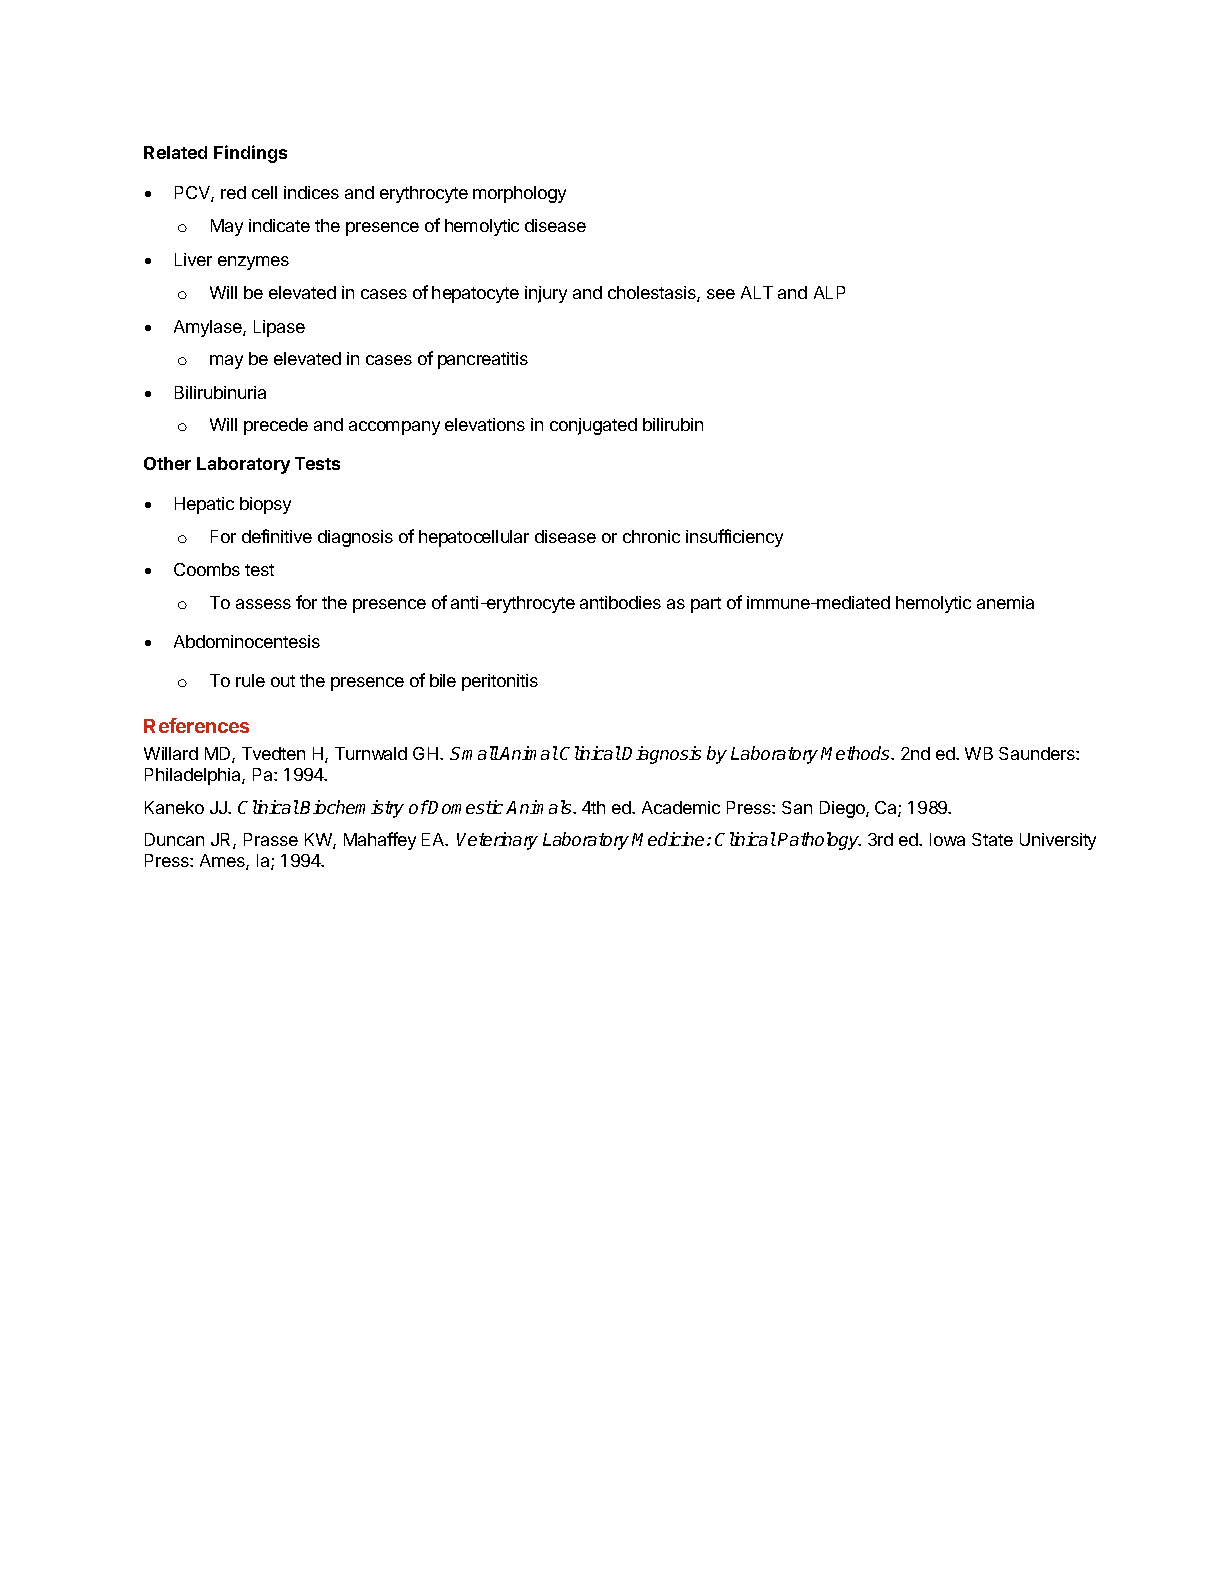 The width and height of the image is (1221, 1580). What do you see at coordinates (757, 292) in the image?
I see `ALT` at bounding box center [757, 292].
